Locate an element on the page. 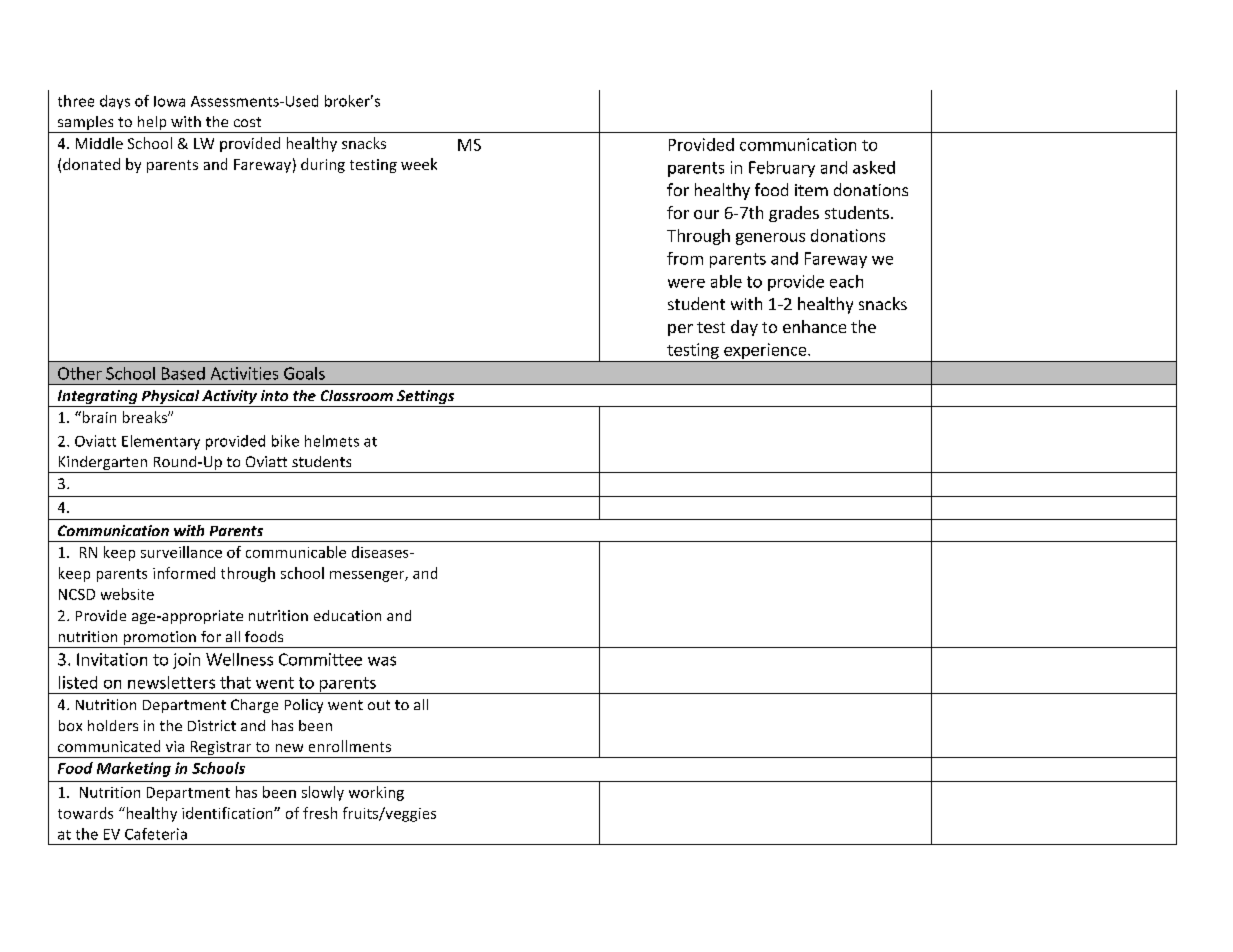 The width and height of the image is (1233, 952). surveillance is located at coordinates (181, 552).
